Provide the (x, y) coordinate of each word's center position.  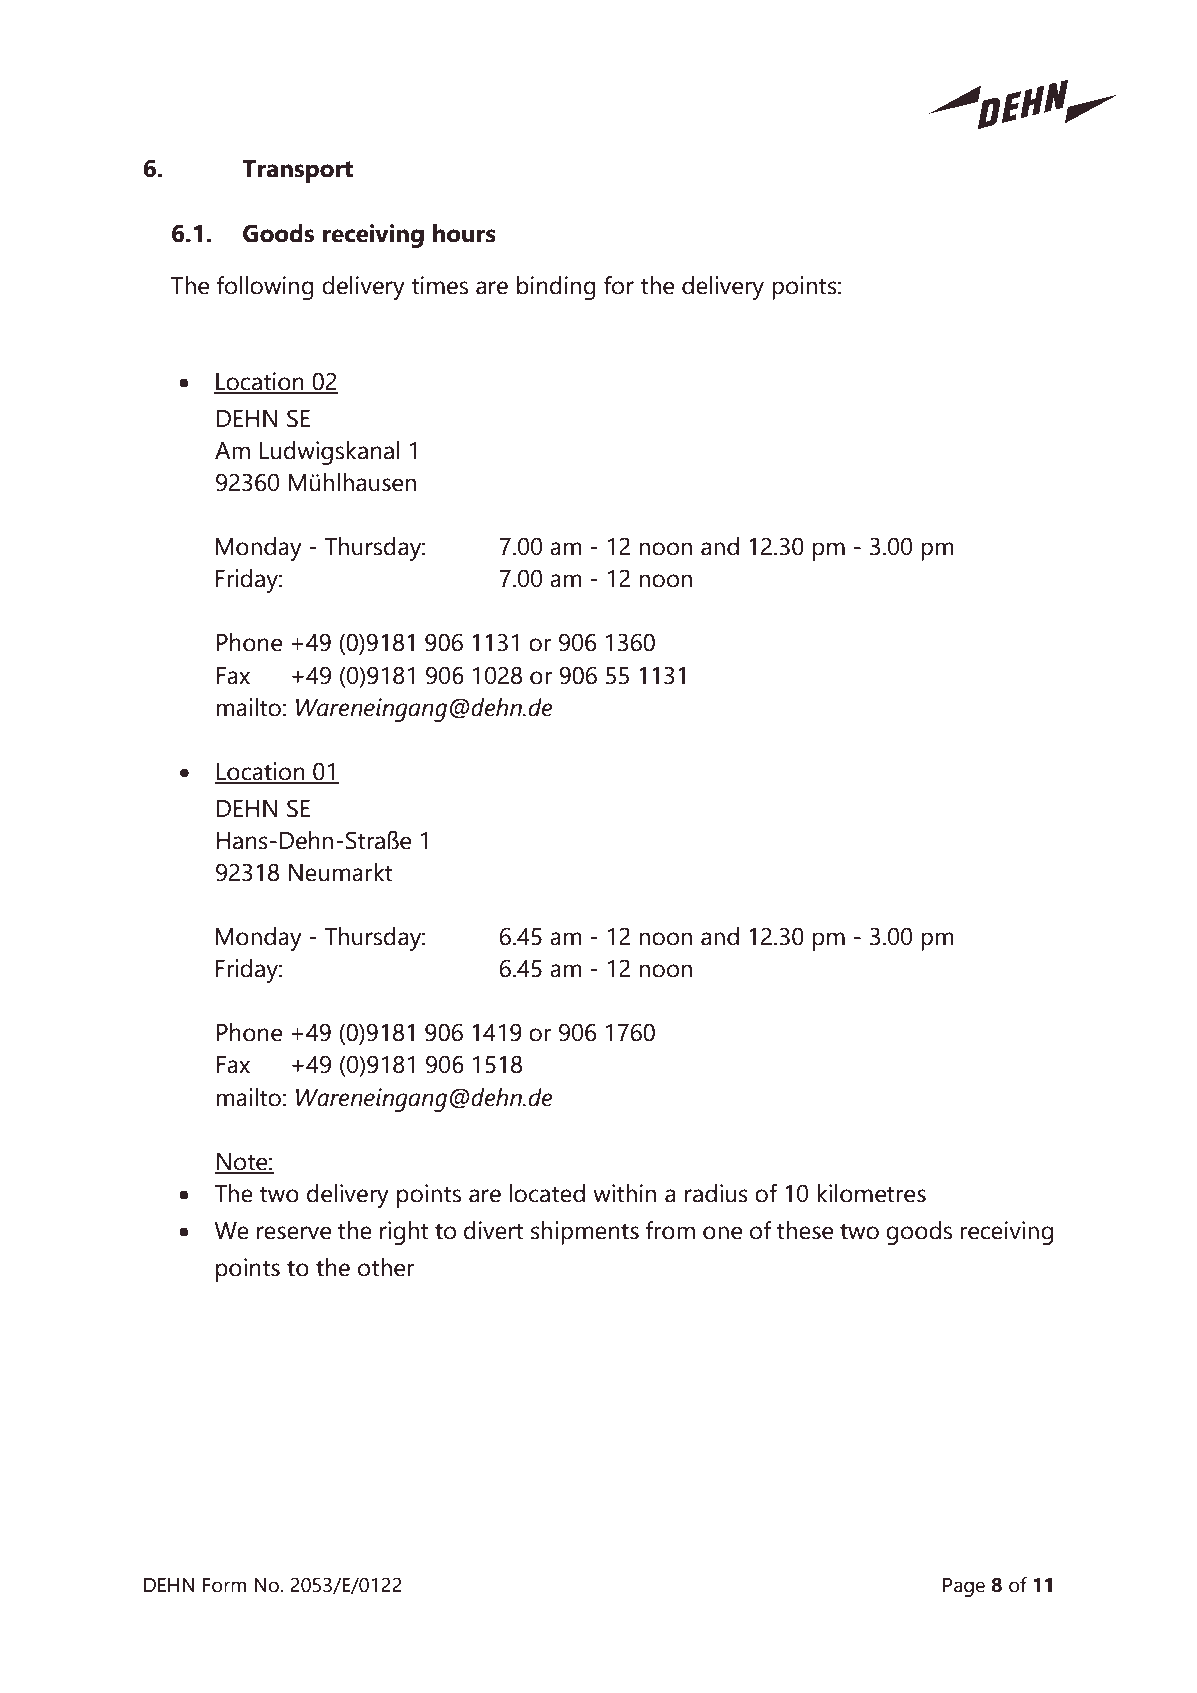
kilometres (871, 1193)
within (624, 1193)
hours (464, 233)
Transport (297, 171)
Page (964, 1587)
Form (224, 1585)
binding (556, 288)
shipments (585, 1233)
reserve (294, 1233)
